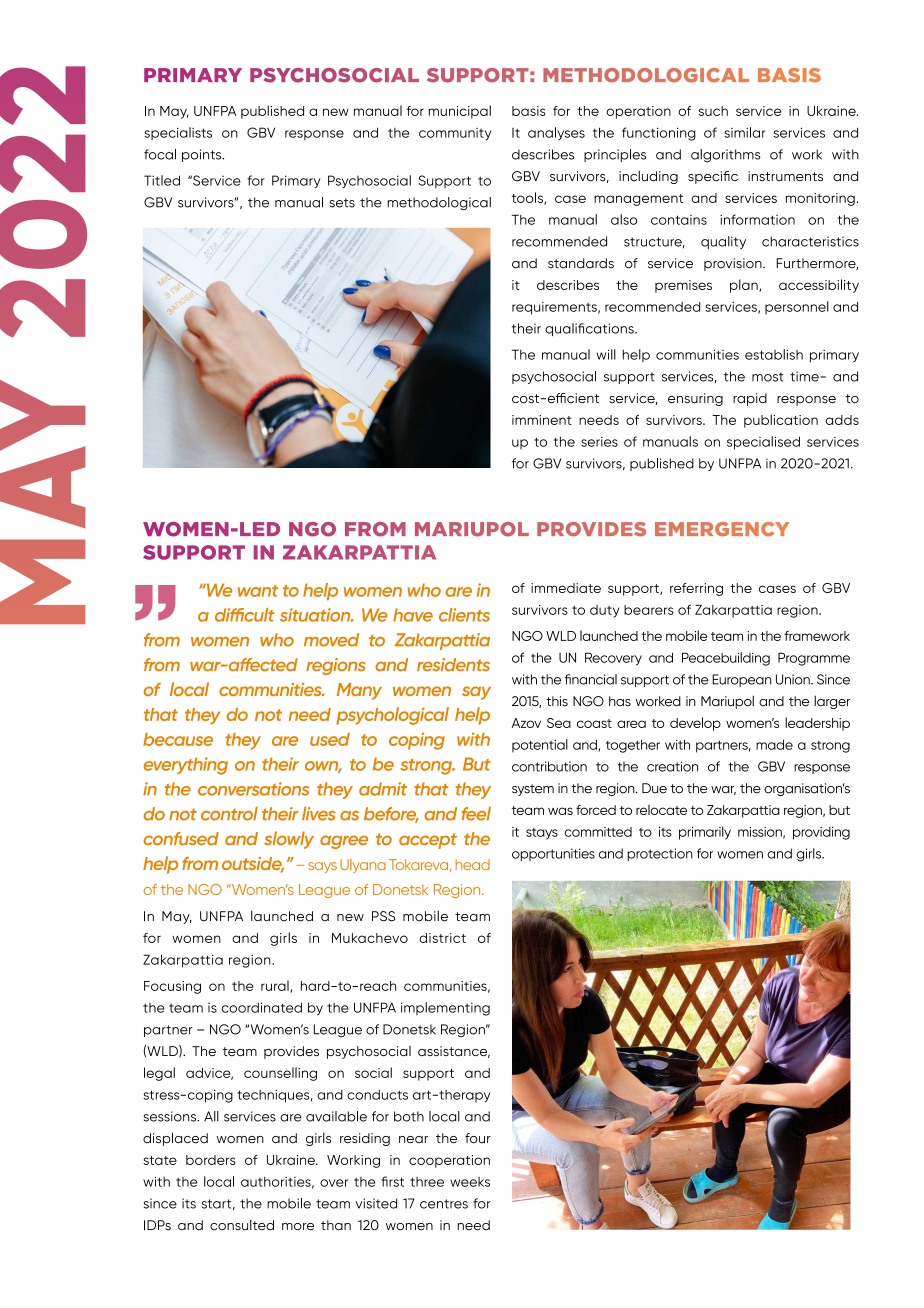 The width and height of the document is (924, 1308). I want to click on similar, so click(745, 132).
